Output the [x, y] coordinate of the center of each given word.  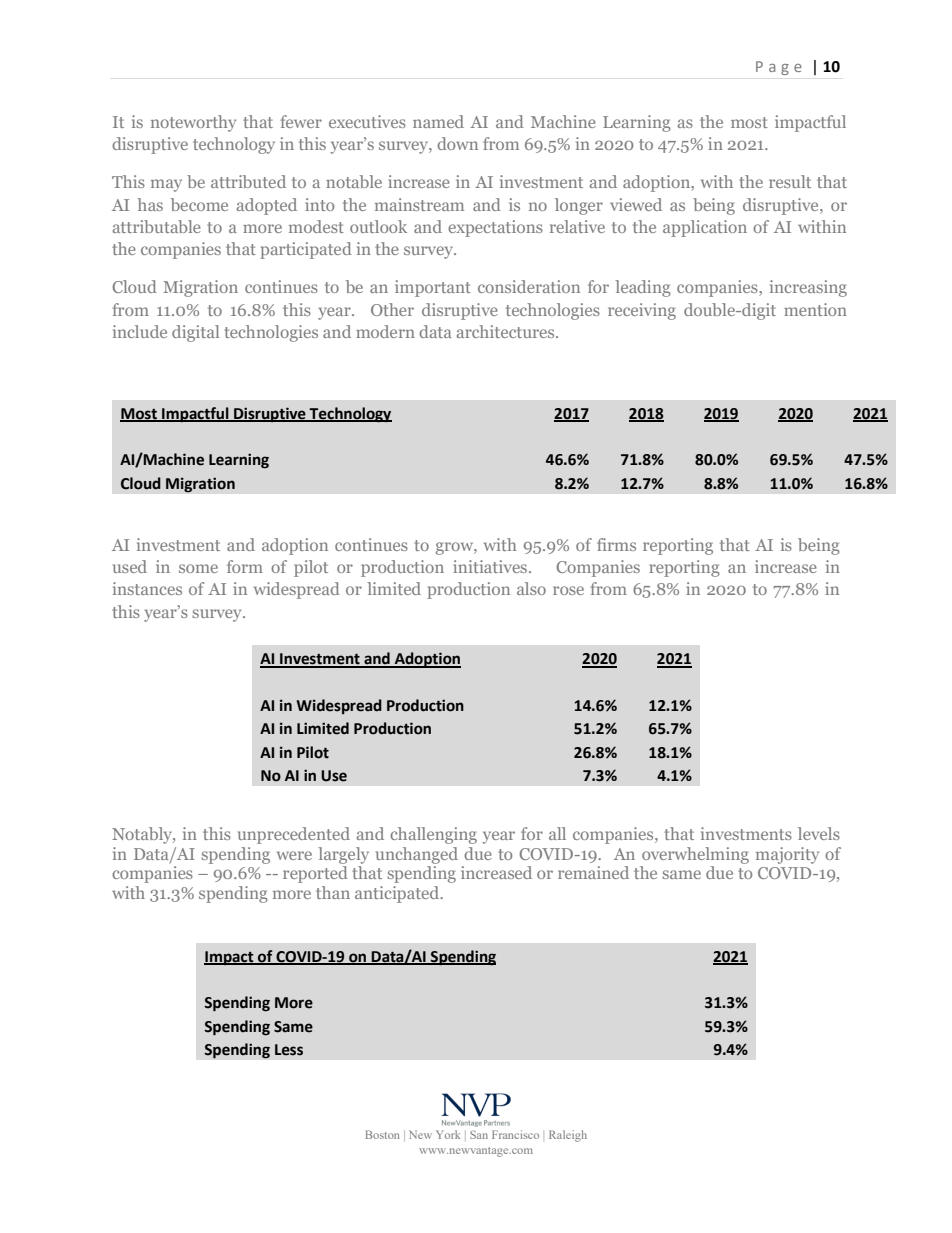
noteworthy [193, 123]
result [790, 181]
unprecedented [294, 835]
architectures [507, 331]
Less [289, 1050]
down [457, 143]
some [198, 568]
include [140, 331]
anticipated [398, 894]
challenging [433, 835]
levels [819, 833]
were [294, 855]
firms [616, 544]
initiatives [491, 566]
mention [815, 309]
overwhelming [695, 855]
